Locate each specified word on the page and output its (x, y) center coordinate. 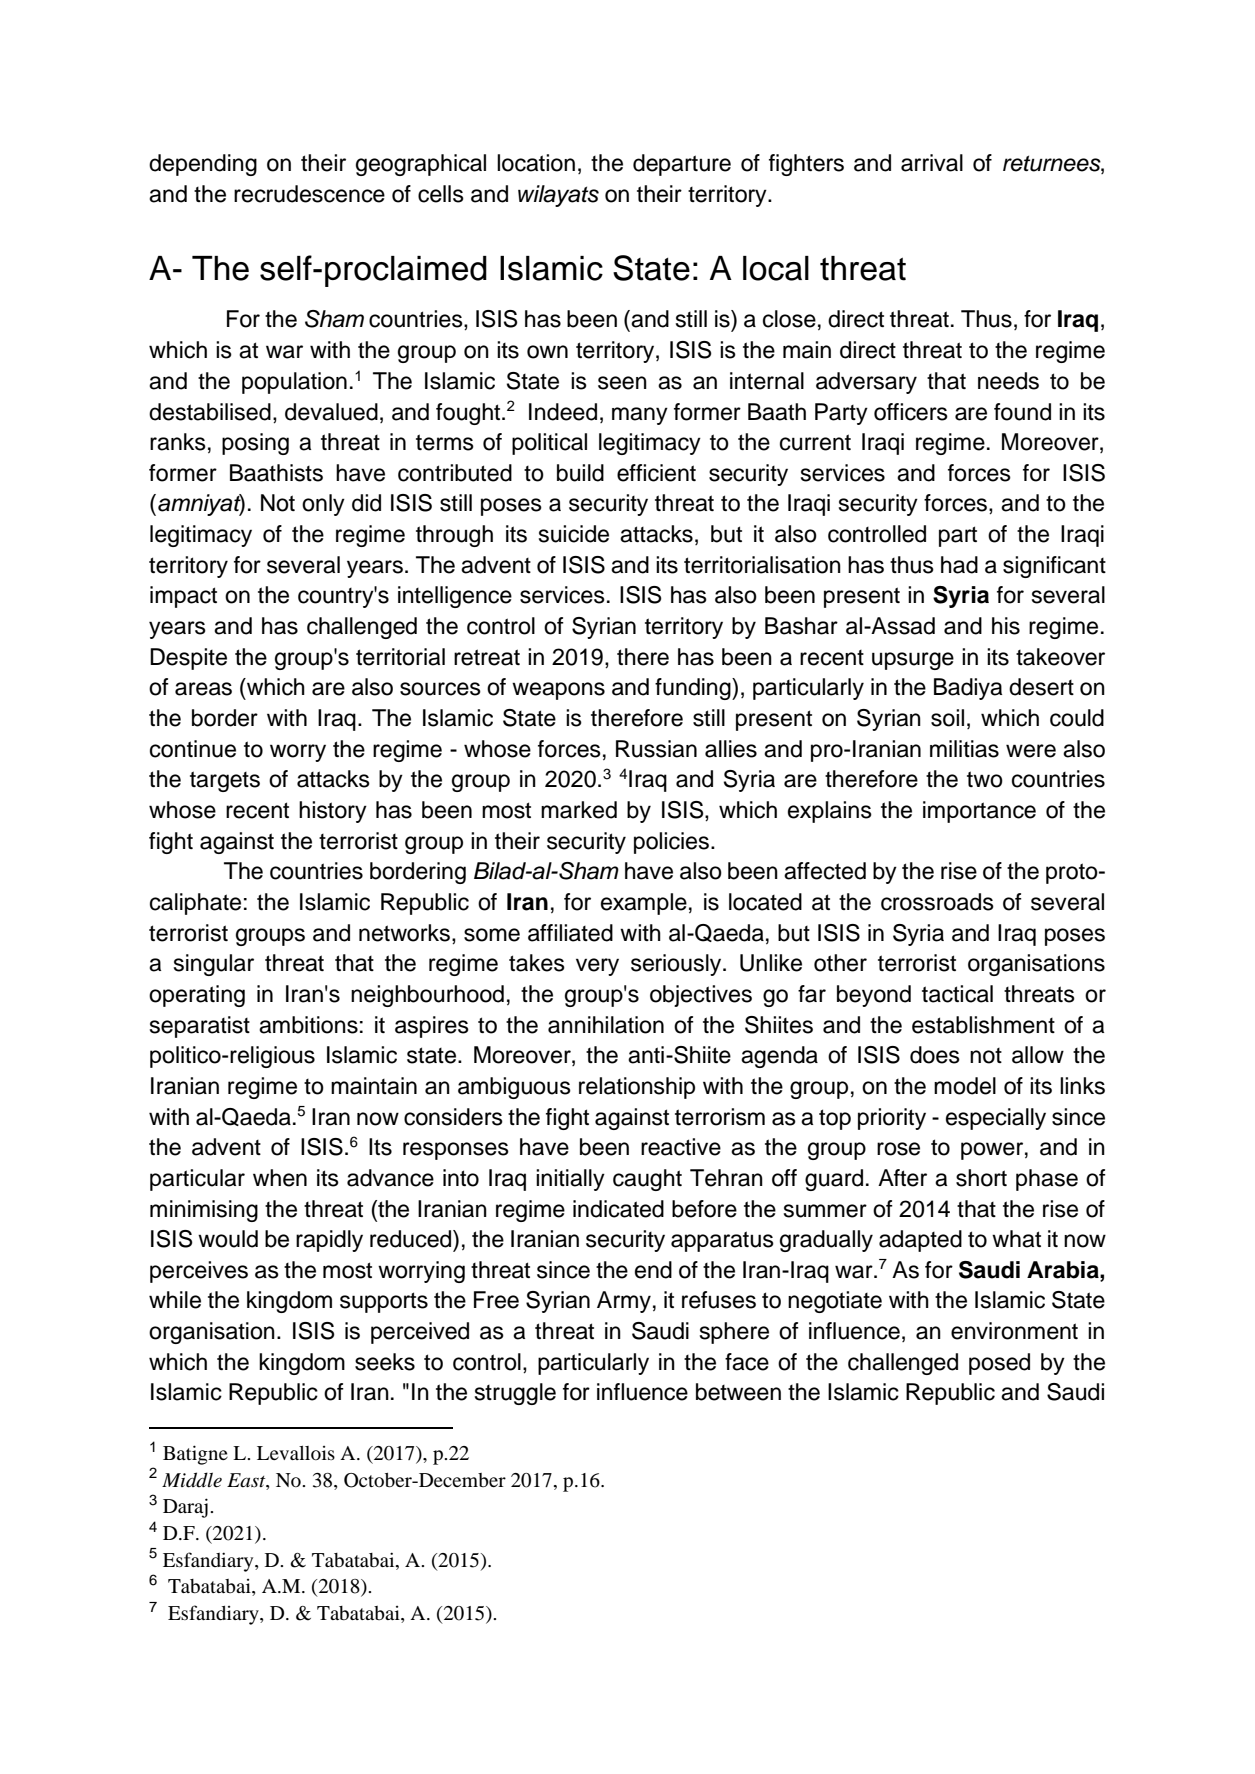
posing (255, 444)
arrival (932, 163)
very (597, 967)
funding (694, 689)
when (280, 1178)
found (1022, 412)
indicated (618, 1209)
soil (947, 718)
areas (203, 689)
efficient (656, 473)
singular (214, 965)
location (536, 163)
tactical (957, 994)
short (981, 1178)
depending (203, 165)
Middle (192, 1480)
